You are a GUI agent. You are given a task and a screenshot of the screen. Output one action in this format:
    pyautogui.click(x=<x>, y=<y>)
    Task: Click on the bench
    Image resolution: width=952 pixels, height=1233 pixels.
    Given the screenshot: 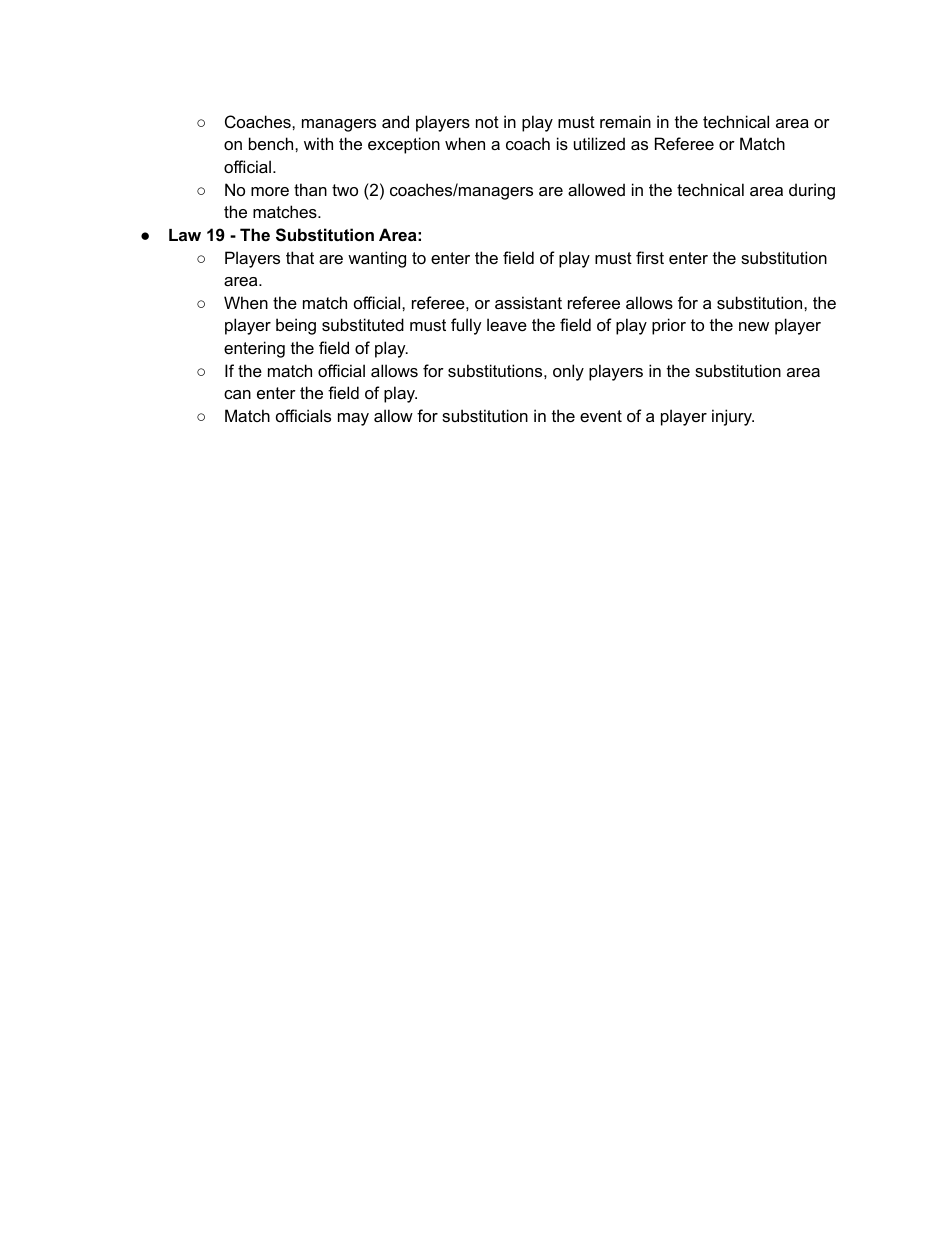 What is the action you would take?
    pyautogui.click(x=272, y=143)
